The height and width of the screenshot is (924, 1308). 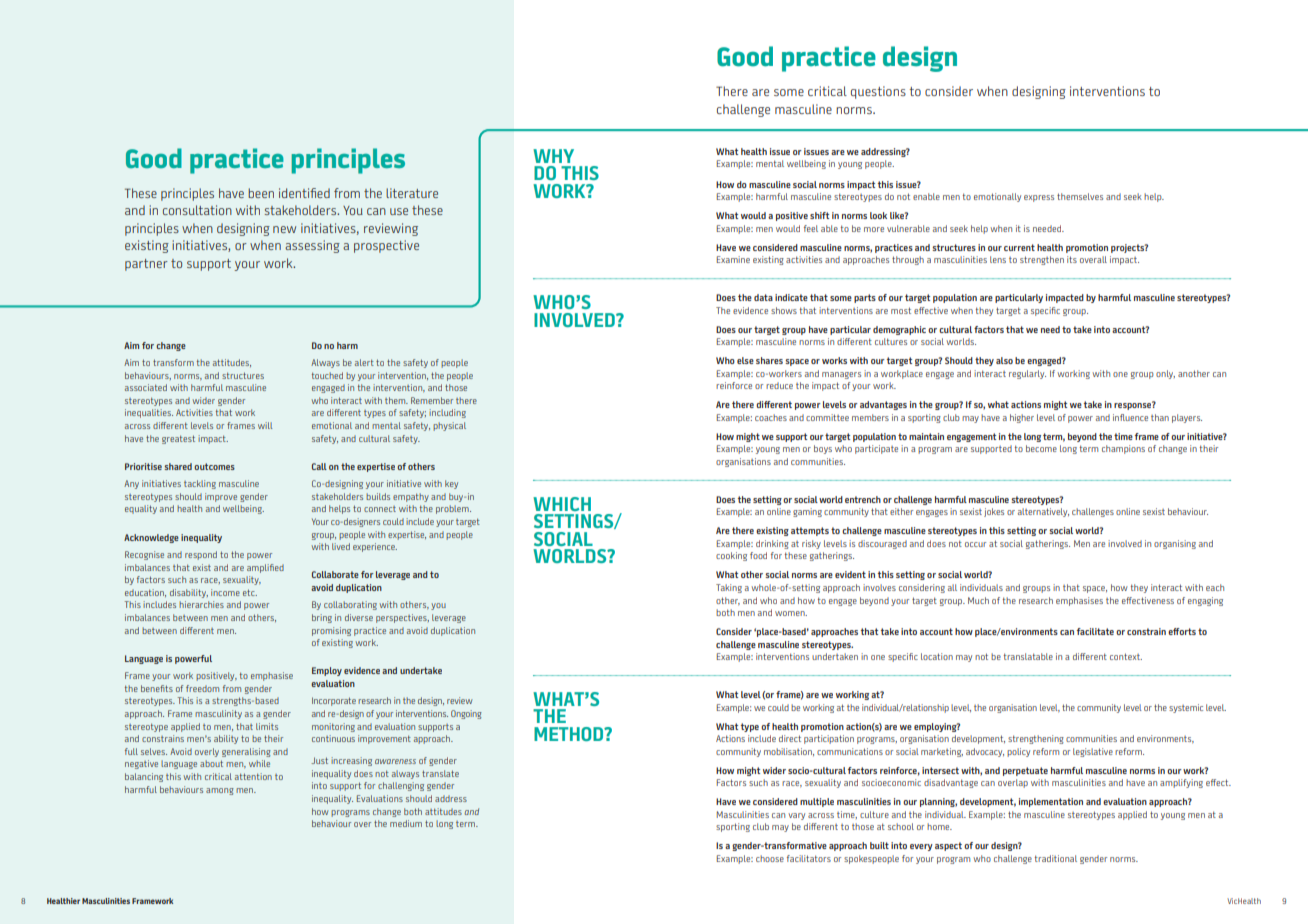 I want to click on among, so click(x=220, y=791).
